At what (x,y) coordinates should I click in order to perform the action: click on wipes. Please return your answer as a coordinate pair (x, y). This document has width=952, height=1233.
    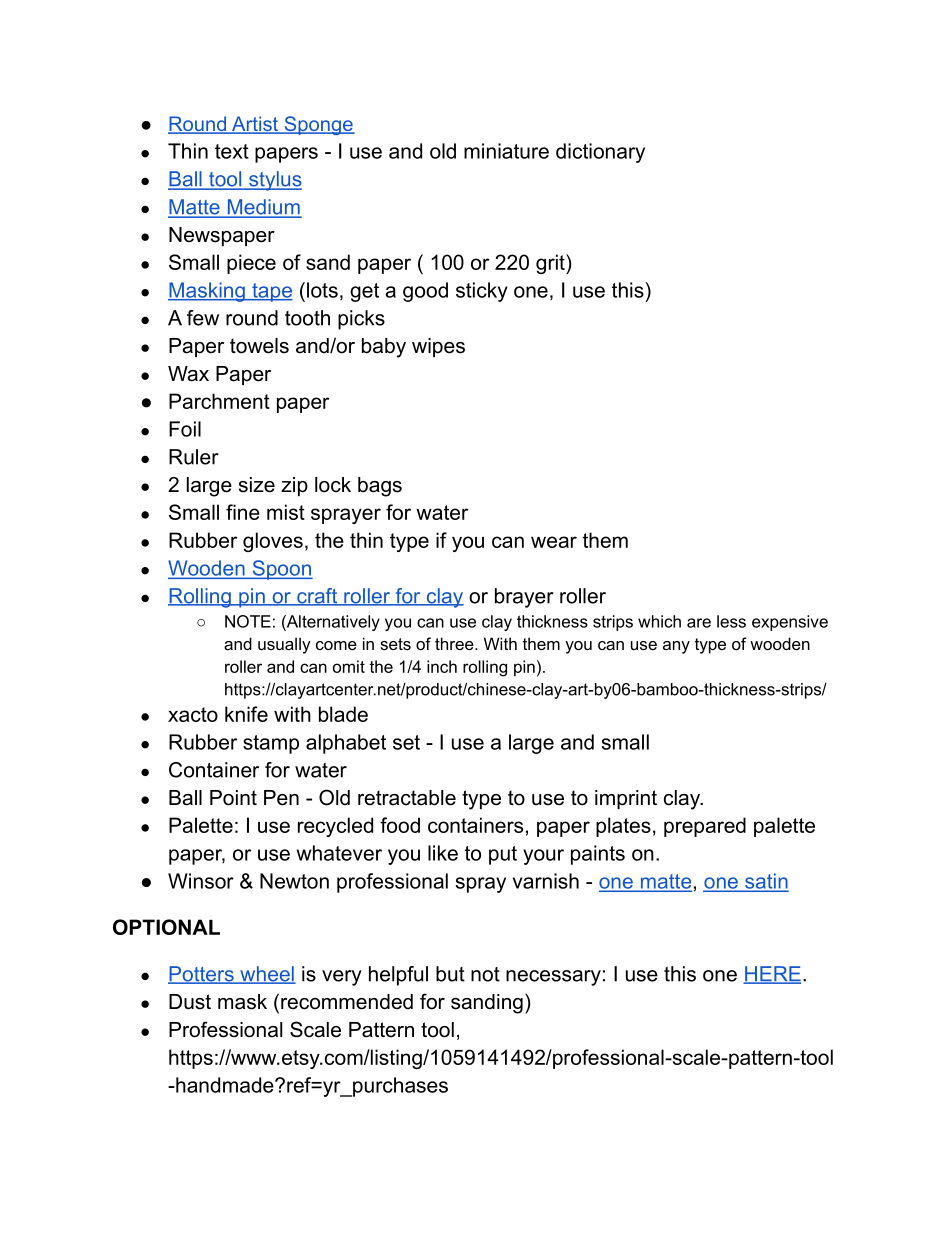
    Looking at the image, I should click on (438, 347).
